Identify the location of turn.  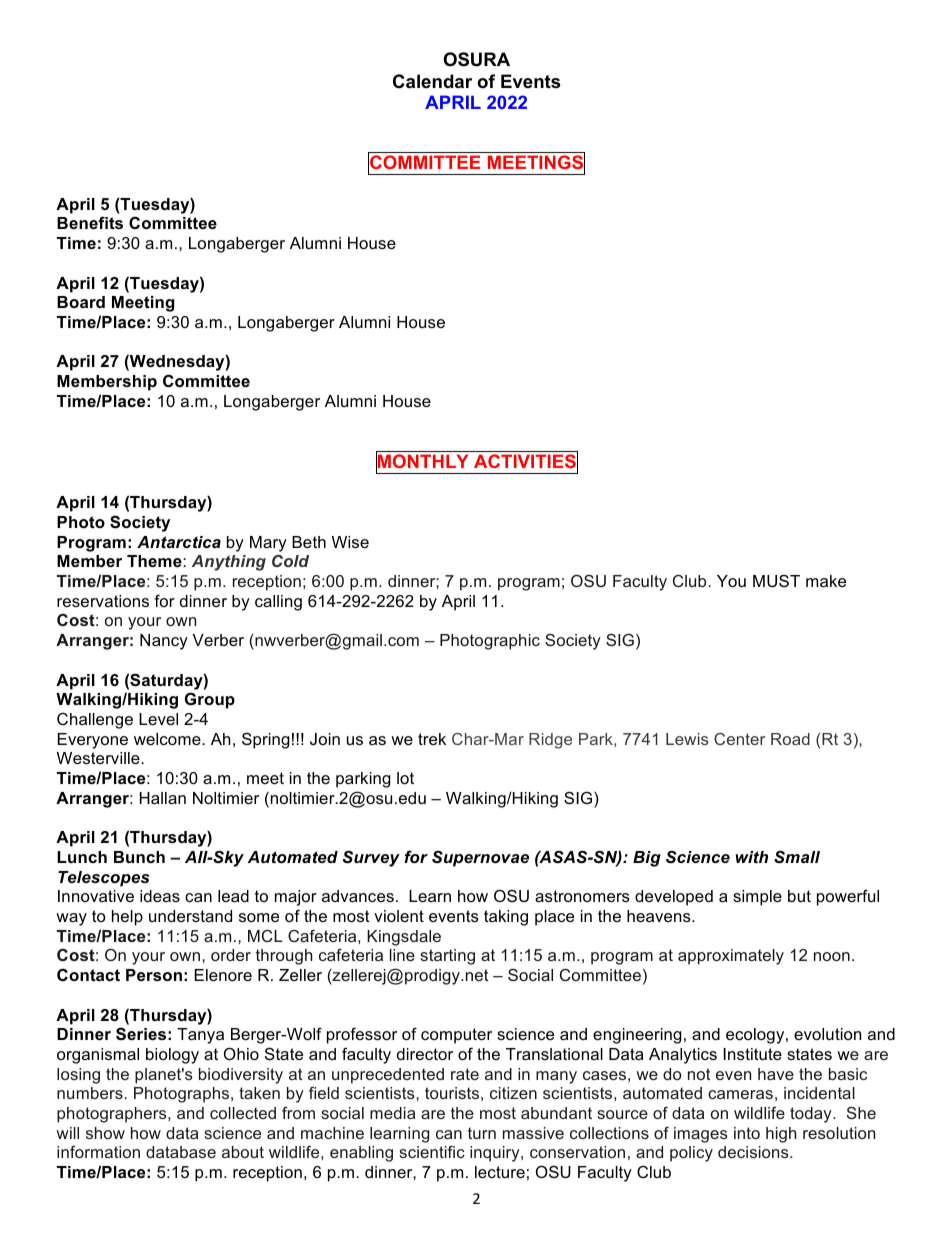
(482, 1133).
